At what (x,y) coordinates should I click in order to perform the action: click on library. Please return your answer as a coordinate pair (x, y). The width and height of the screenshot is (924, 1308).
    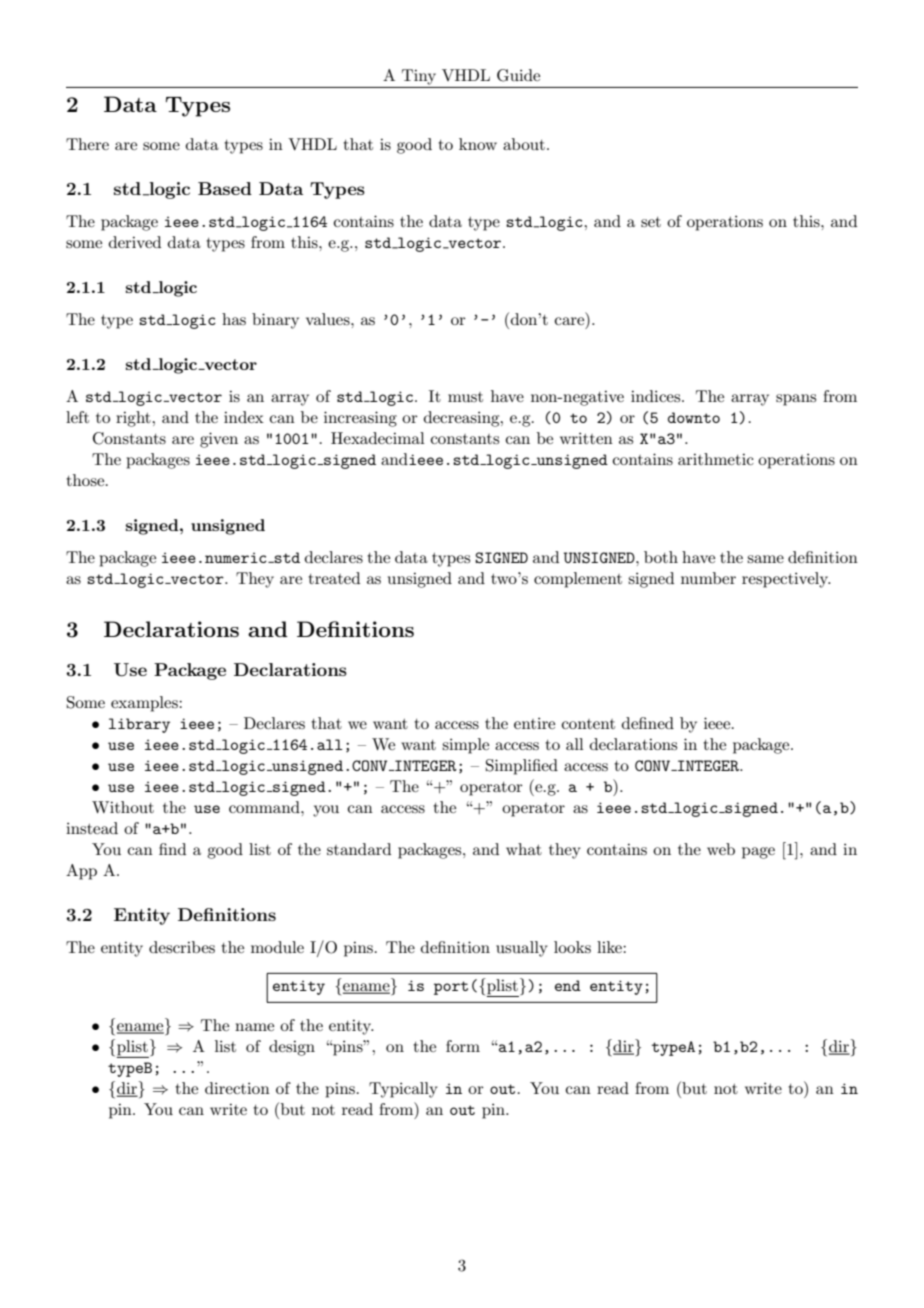
    Looking at the image, I should click on (139, 725).
